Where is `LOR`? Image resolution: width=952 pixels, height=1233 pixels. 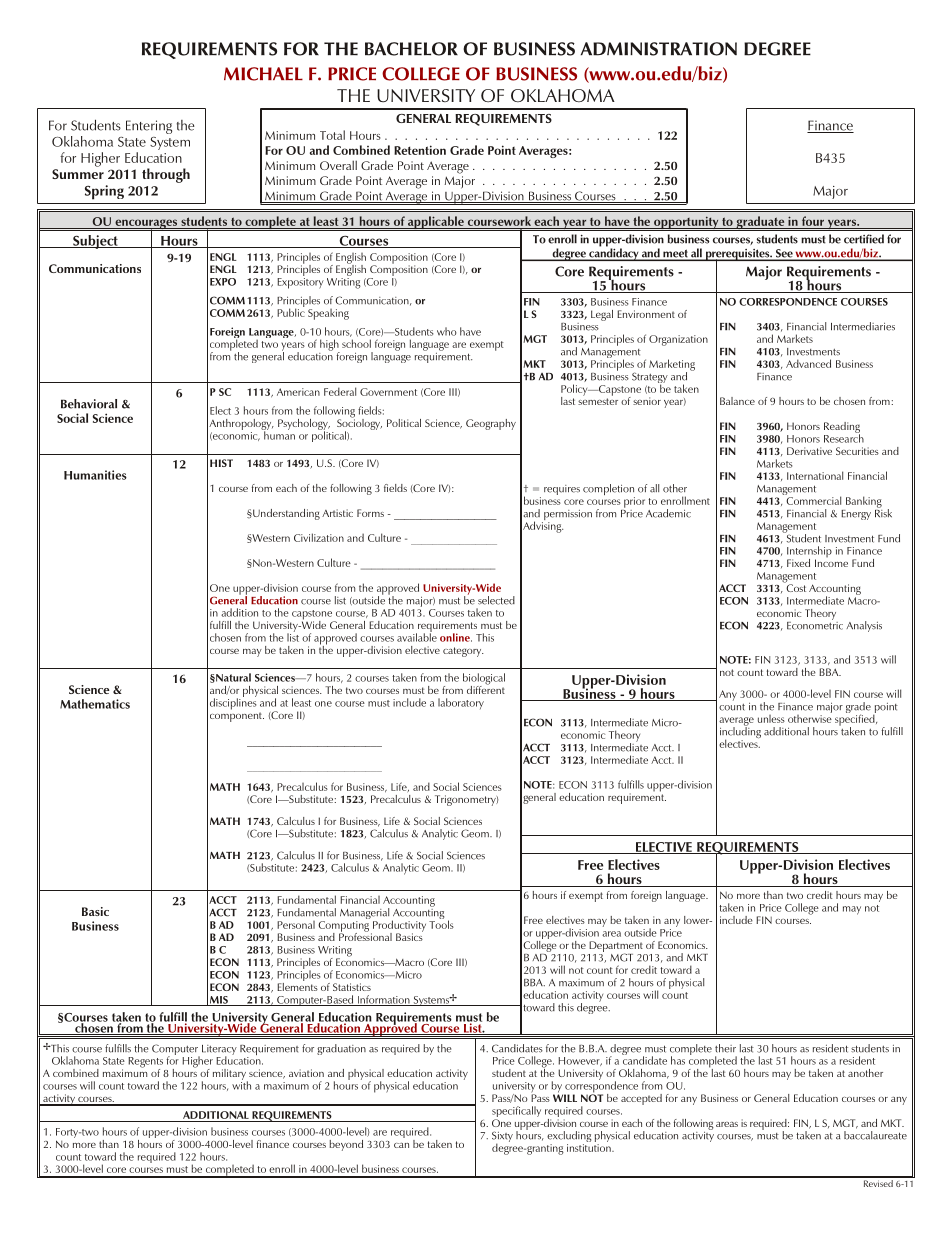
LOR is located at coordinates (441, 49).
